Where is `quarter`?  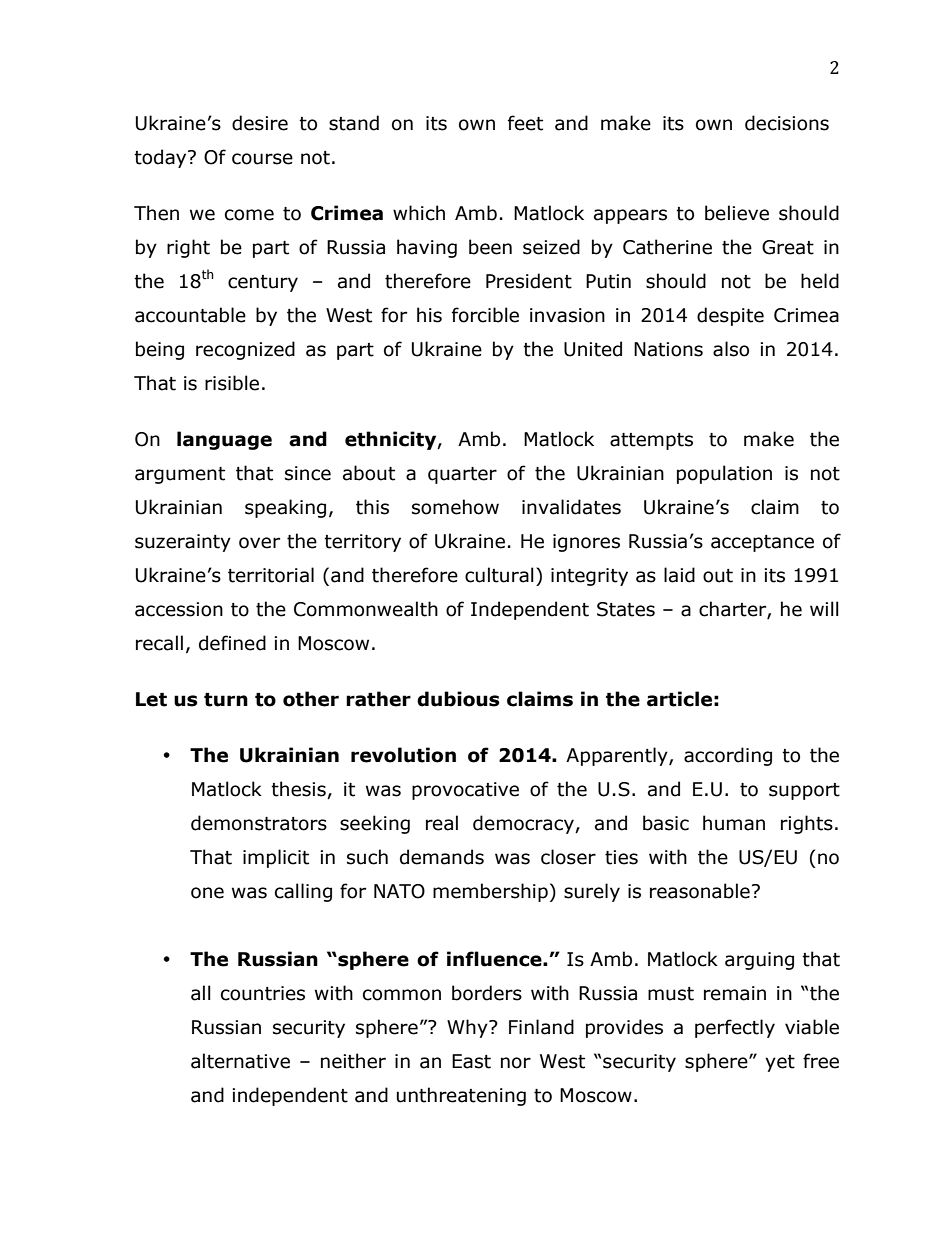 quarter is located at coordinates (462, 475).
